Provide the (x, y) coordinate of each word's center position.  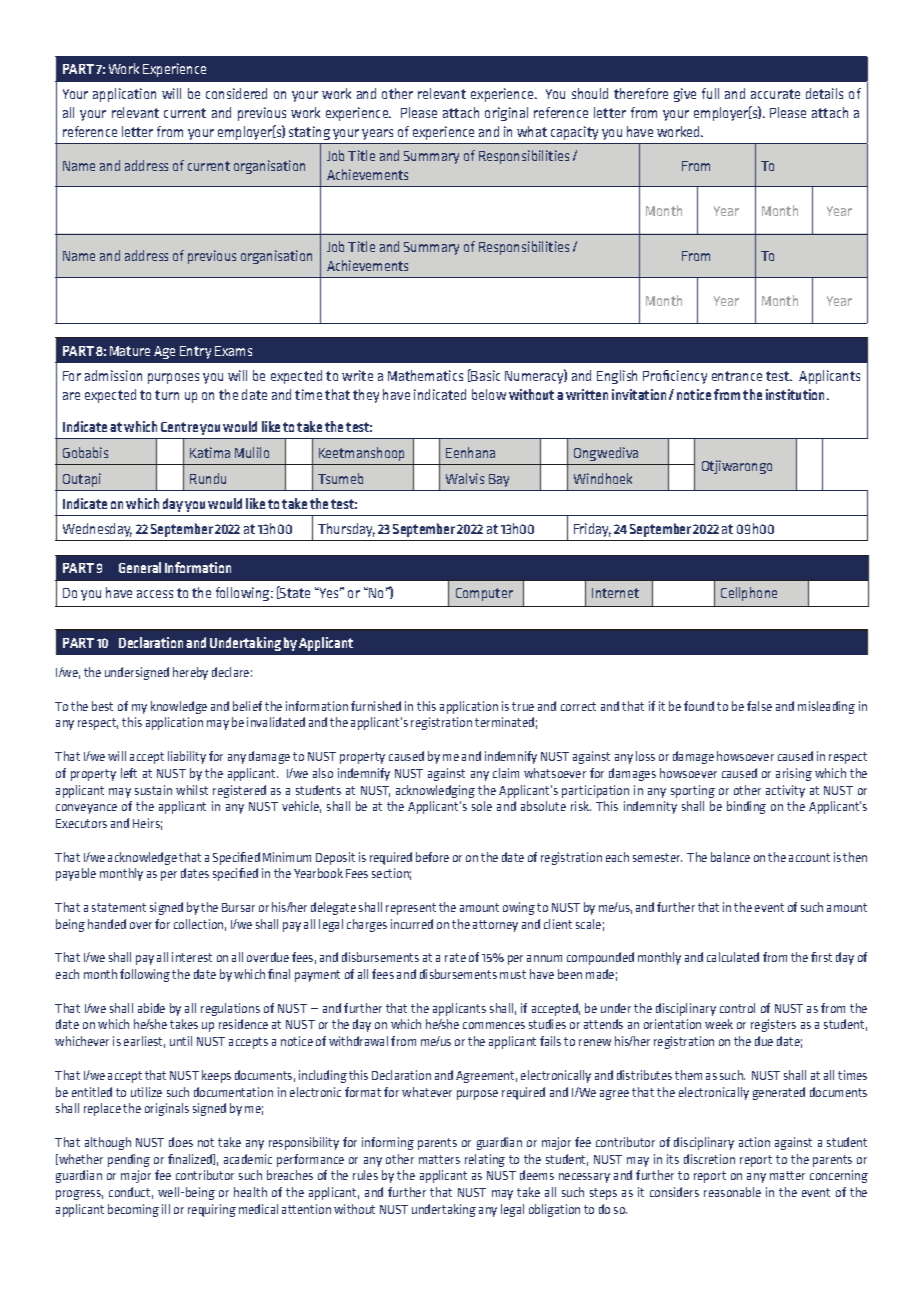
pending (129, 1160)
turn (167, 395)
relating (485, 1160)
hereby (190, 673)
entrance (737, 376)
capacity (574, 133)
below (489, 394)
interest (192, 957)
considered (236, 93)
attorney (495, 926)
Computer (484, 594)
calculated (733, 957)
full (710, 93)
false (759, 706)
